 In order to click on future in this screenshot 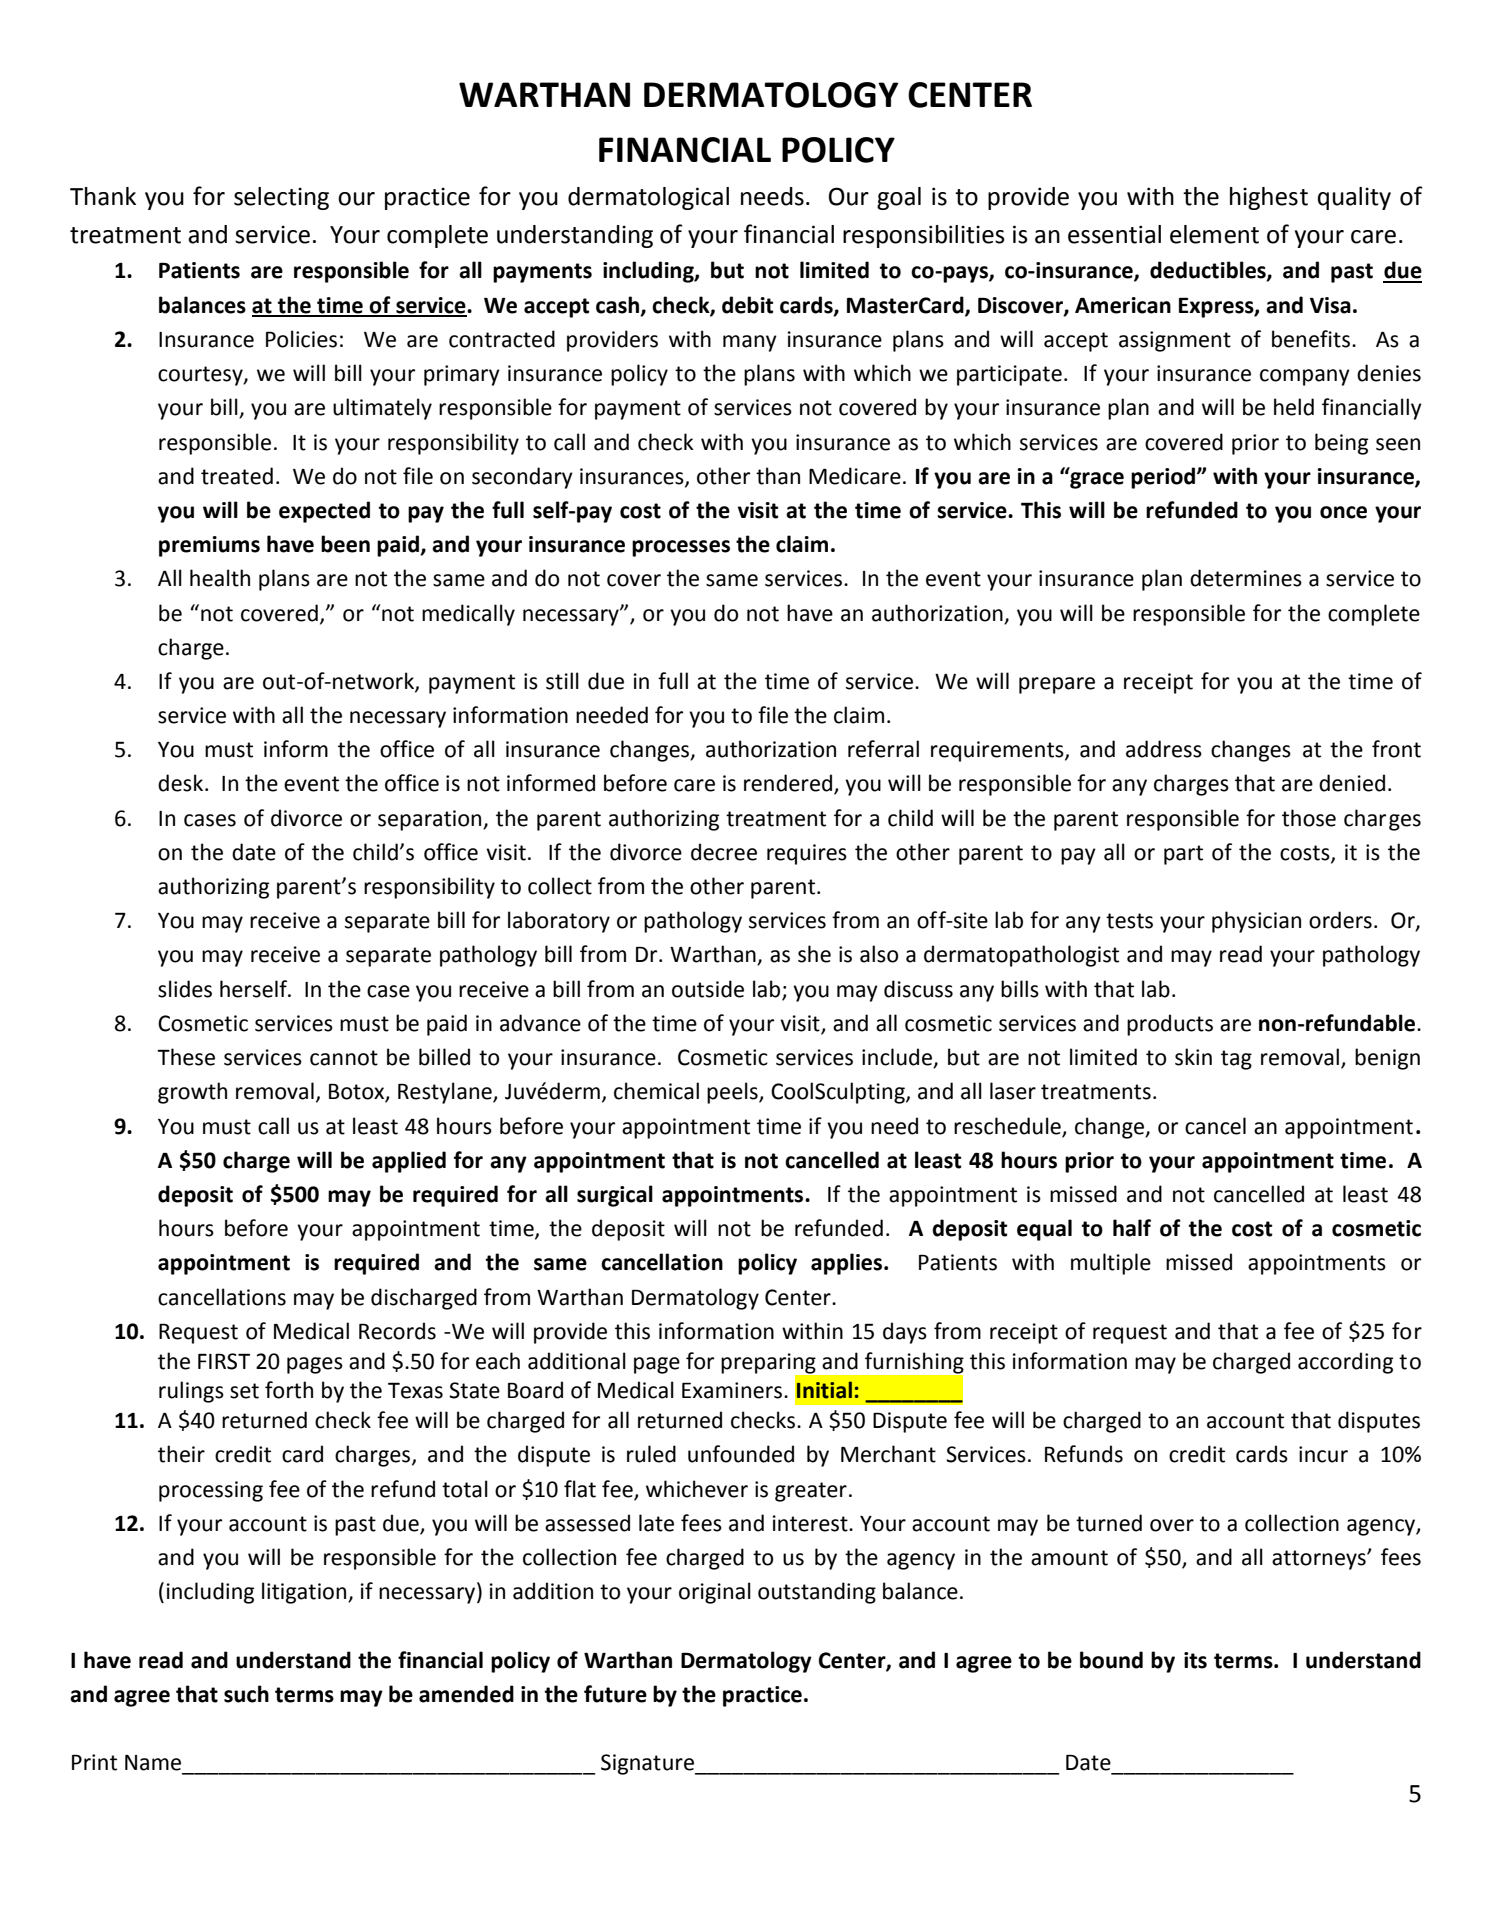, I will do `click(615, 1694)`.
